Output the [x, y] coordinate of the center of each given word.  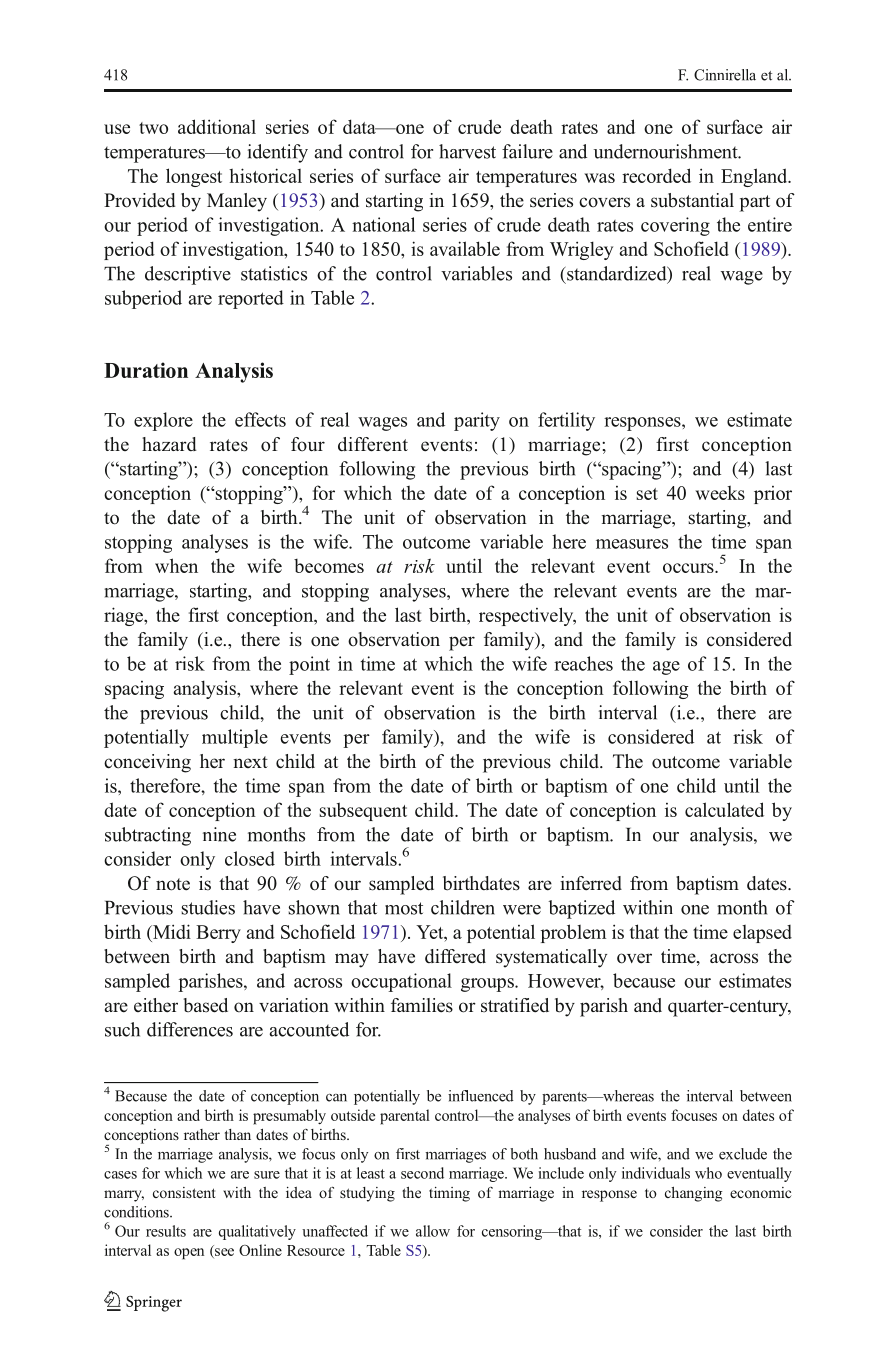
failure [527, 151]
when [176, 565]
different [373, 444]
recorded [656, 175]
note [173, 884]
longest [194, 177]
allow [433, 1231]
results [166, 1231]
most [404, 908]
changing [693, 1194]
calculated [724, 809]
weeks [720, 493]
